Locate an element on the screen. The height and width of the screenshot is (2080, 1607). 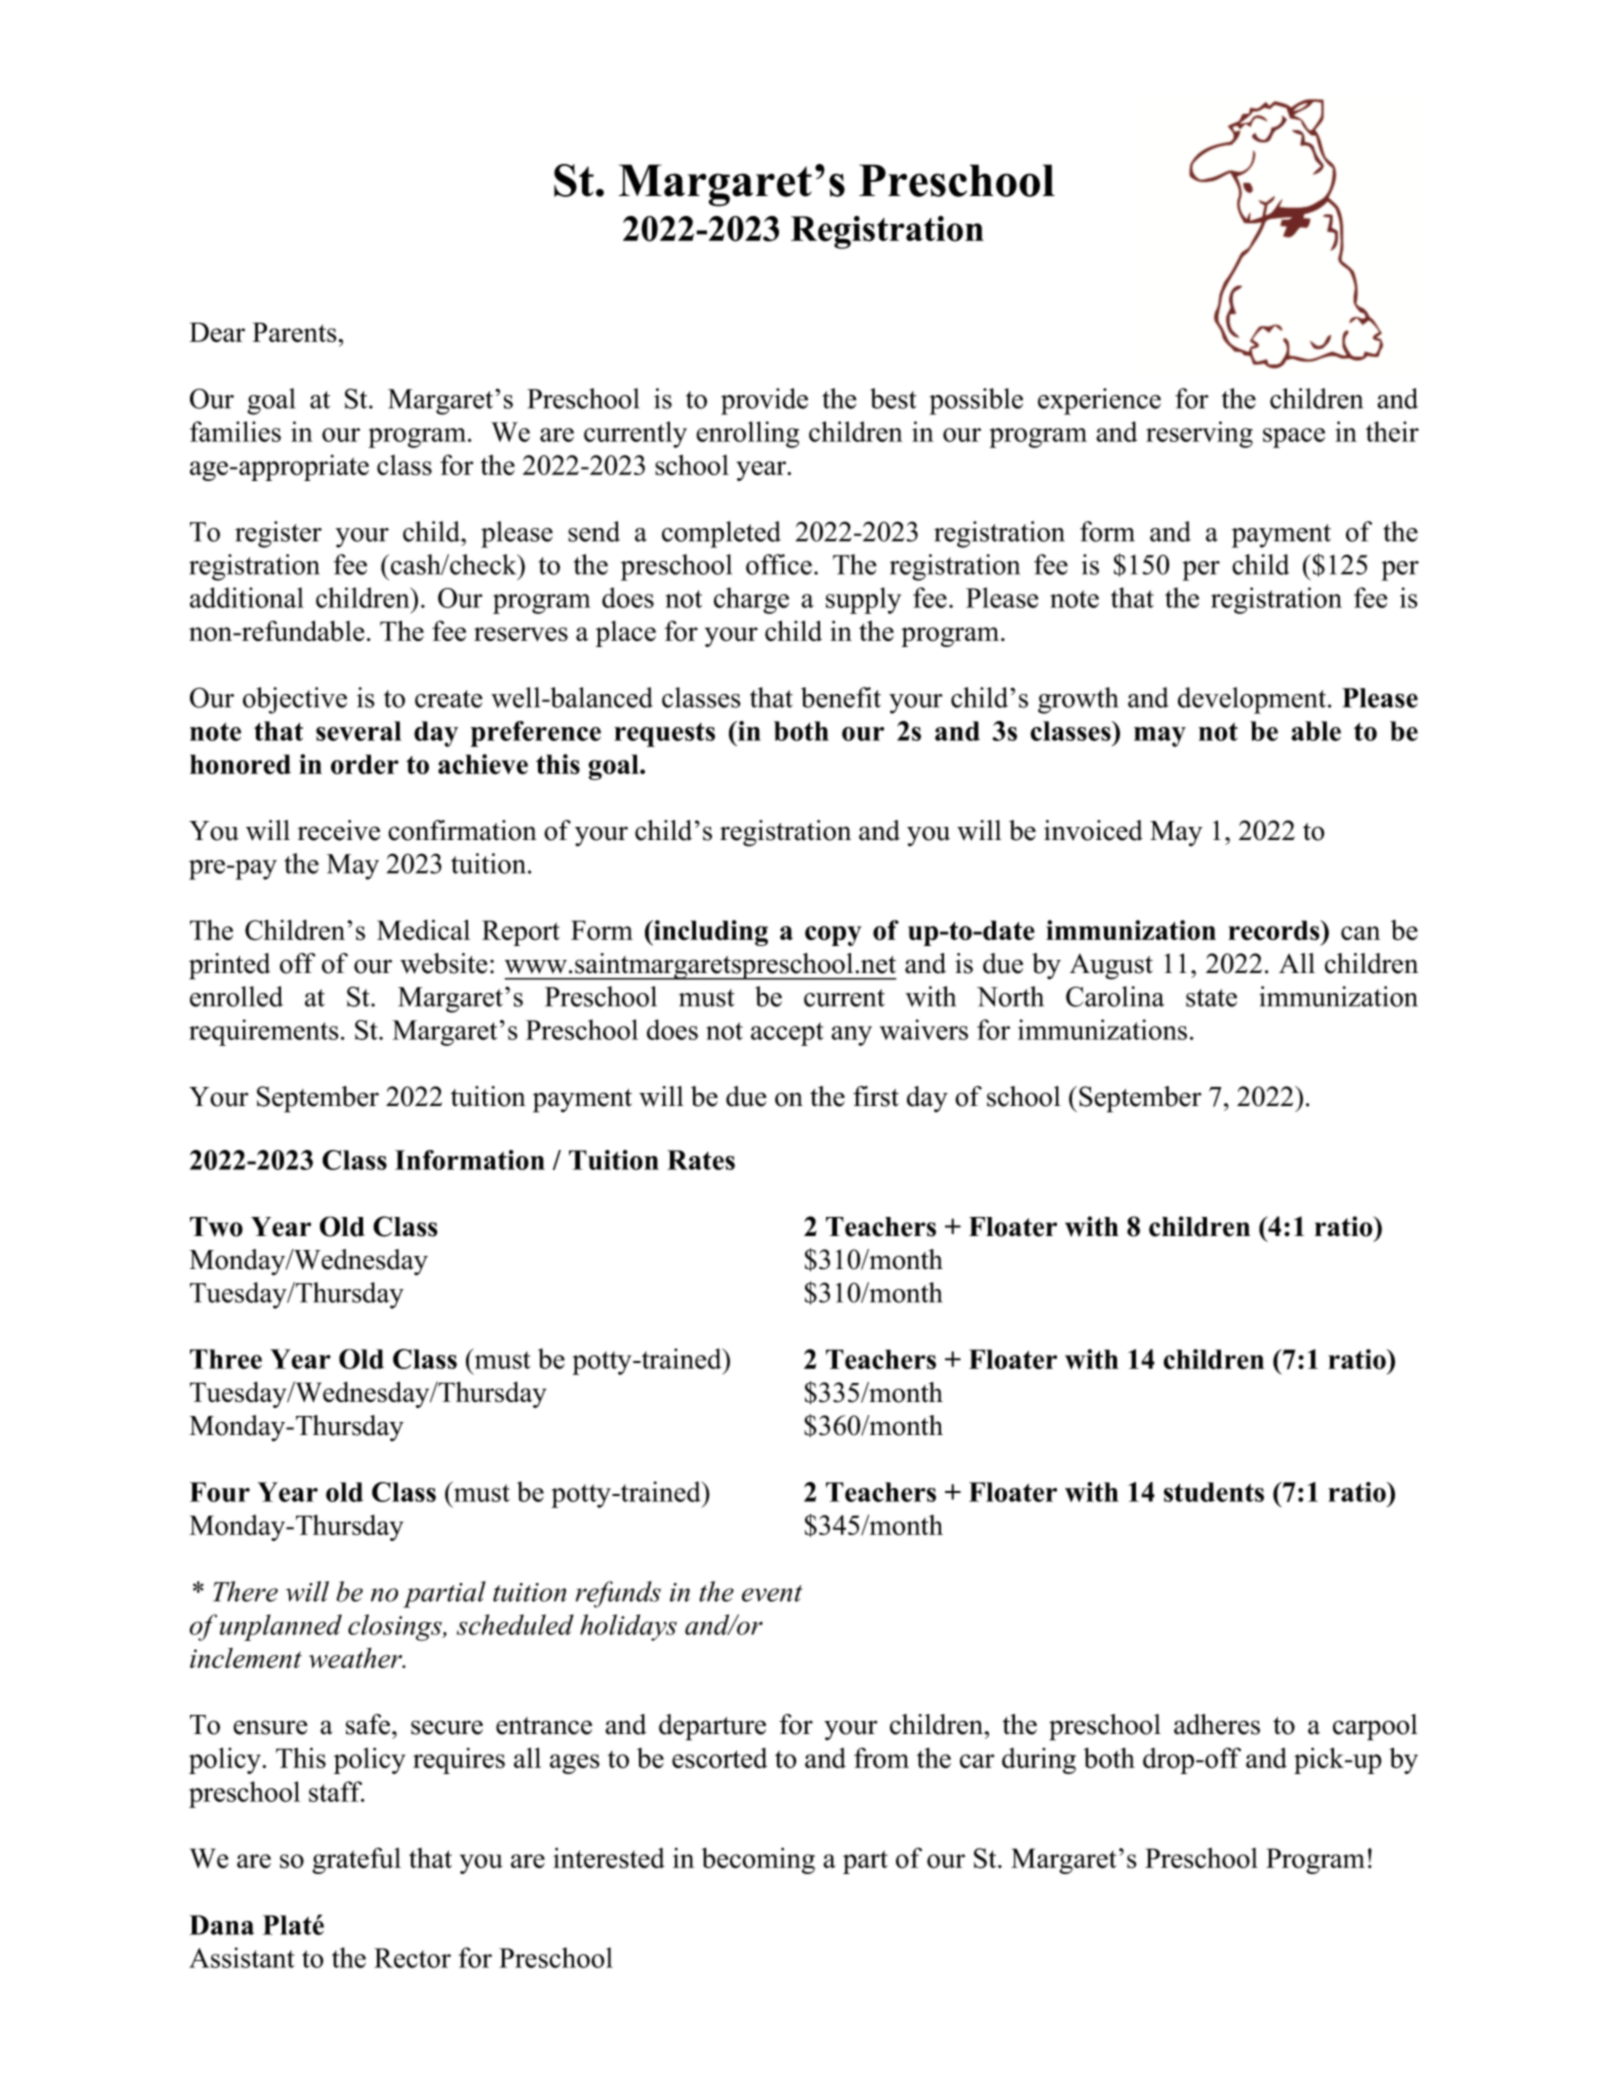
benefit is located at coordinates (841, 697).
